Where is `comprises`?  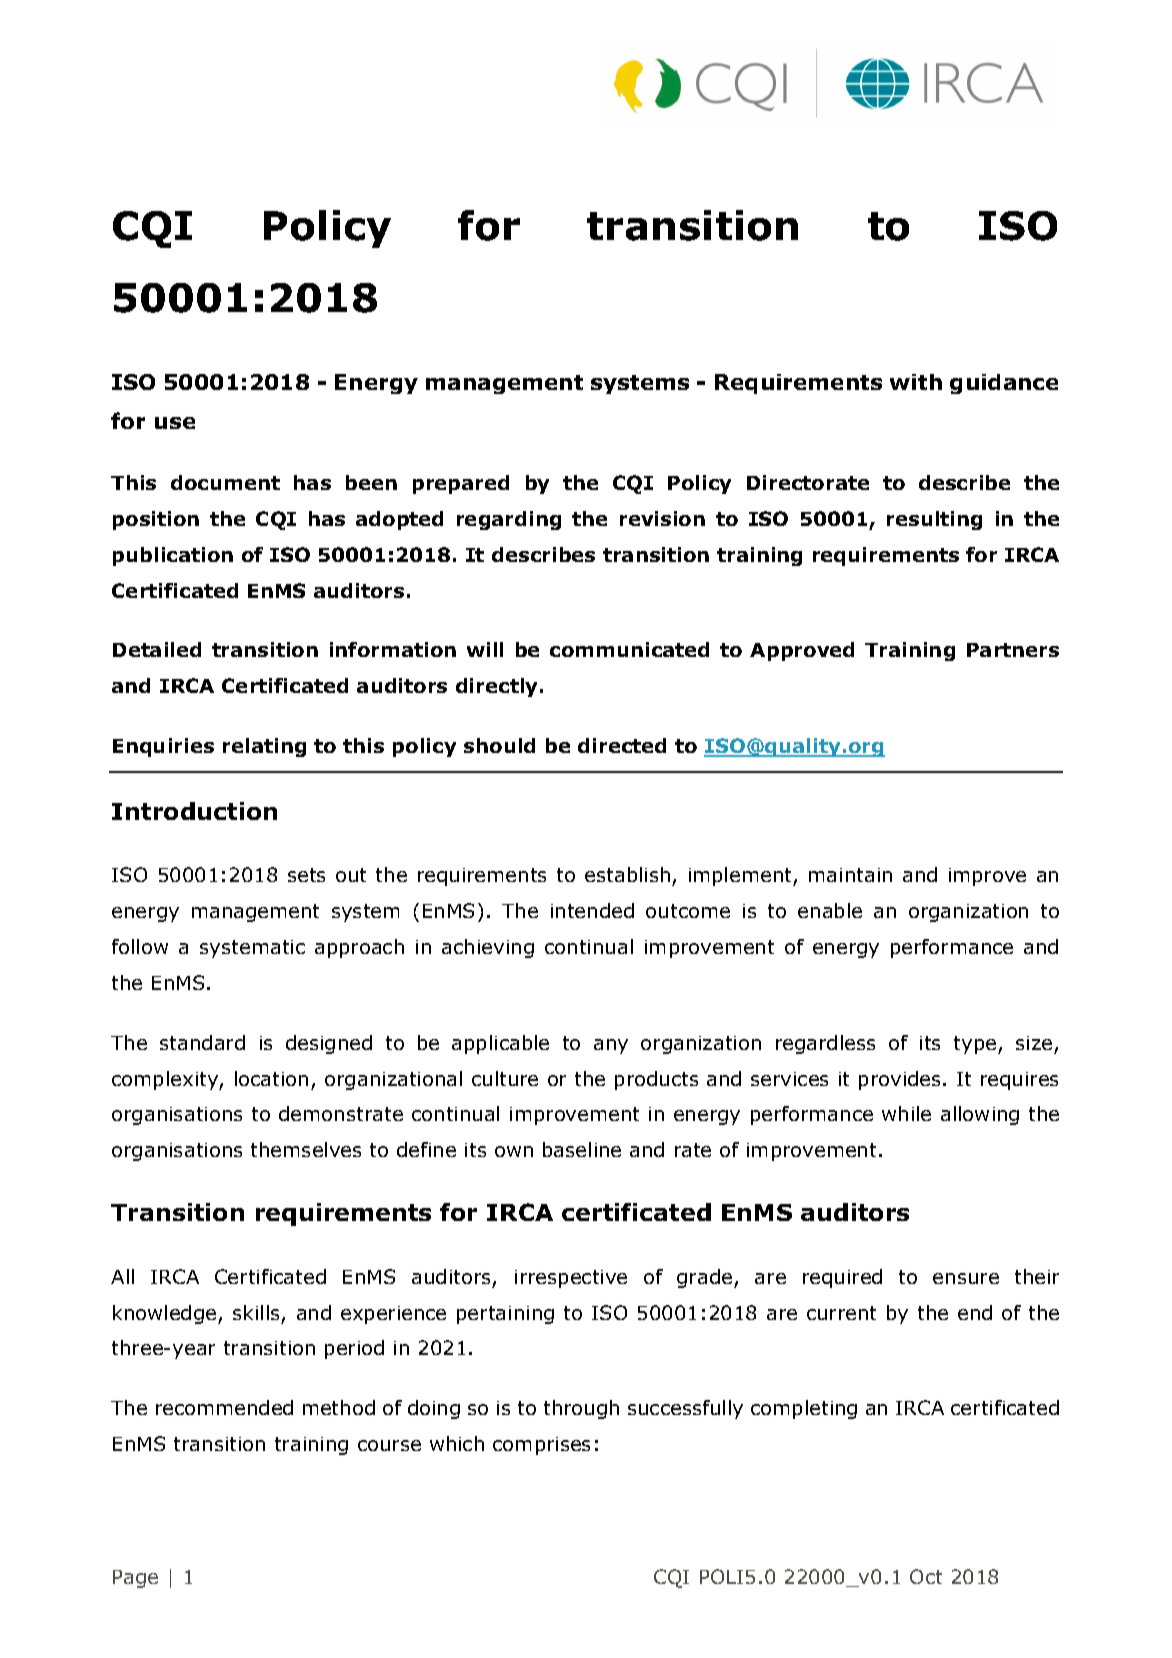
comprises is located at coordinates (541, 1446).
